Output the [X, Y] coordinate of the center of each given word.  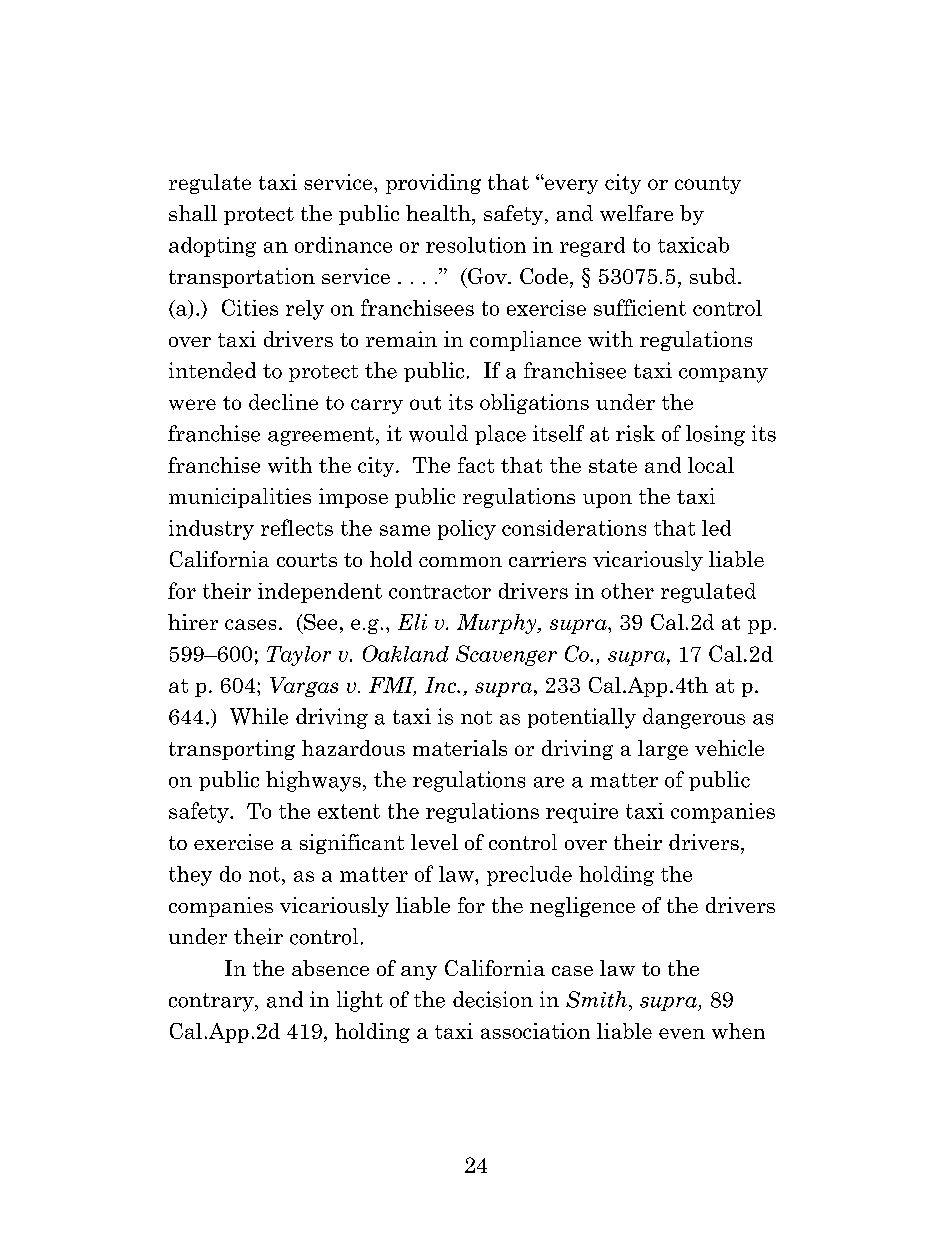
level [434, 842]
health [439, 213]
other [627, 591]
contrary [212, 1002]
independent [320, 593]
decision [493, 999]
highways [313, 781]
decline [283, 402]
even [682, 1033]
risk [635, 433]
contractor [440, 592]
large [663, 750]
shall [193, 213]
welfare [636, 213]
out [425, 403]
